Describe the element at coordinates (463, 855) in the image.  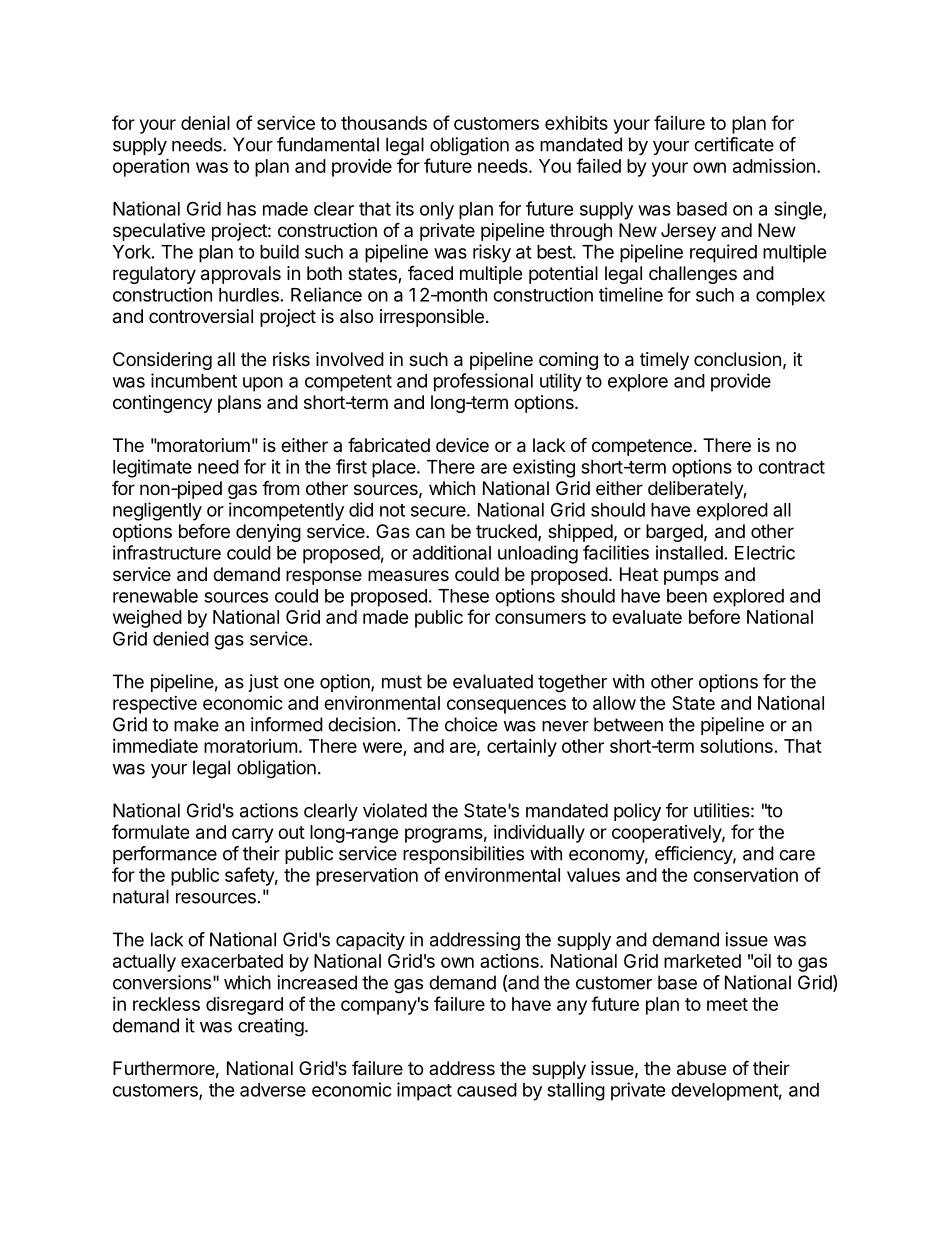
I see `responsibilities` at that location.
